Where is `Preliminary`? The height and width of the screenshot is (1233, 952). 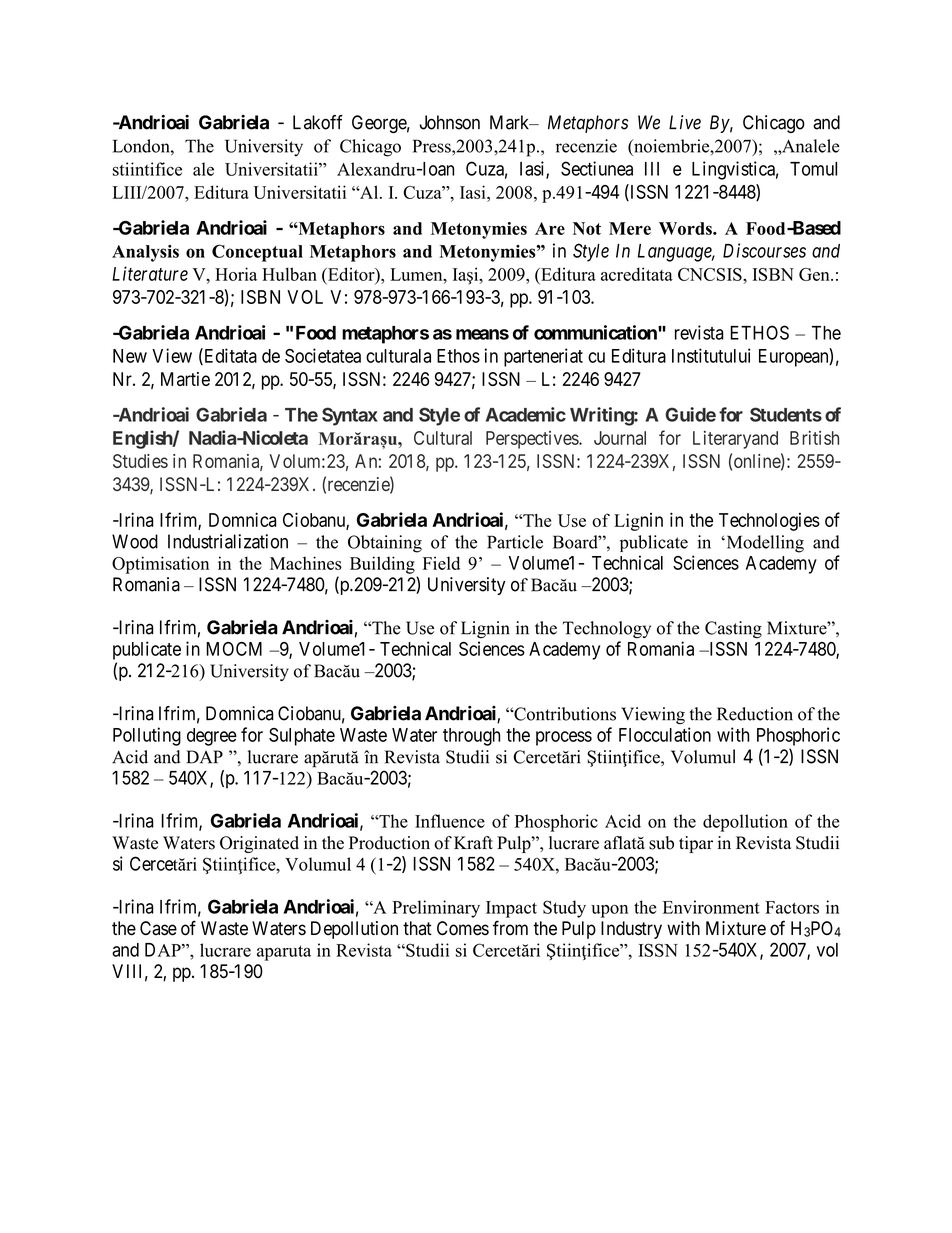
Preliminary is located at coordinates (436, 909).
